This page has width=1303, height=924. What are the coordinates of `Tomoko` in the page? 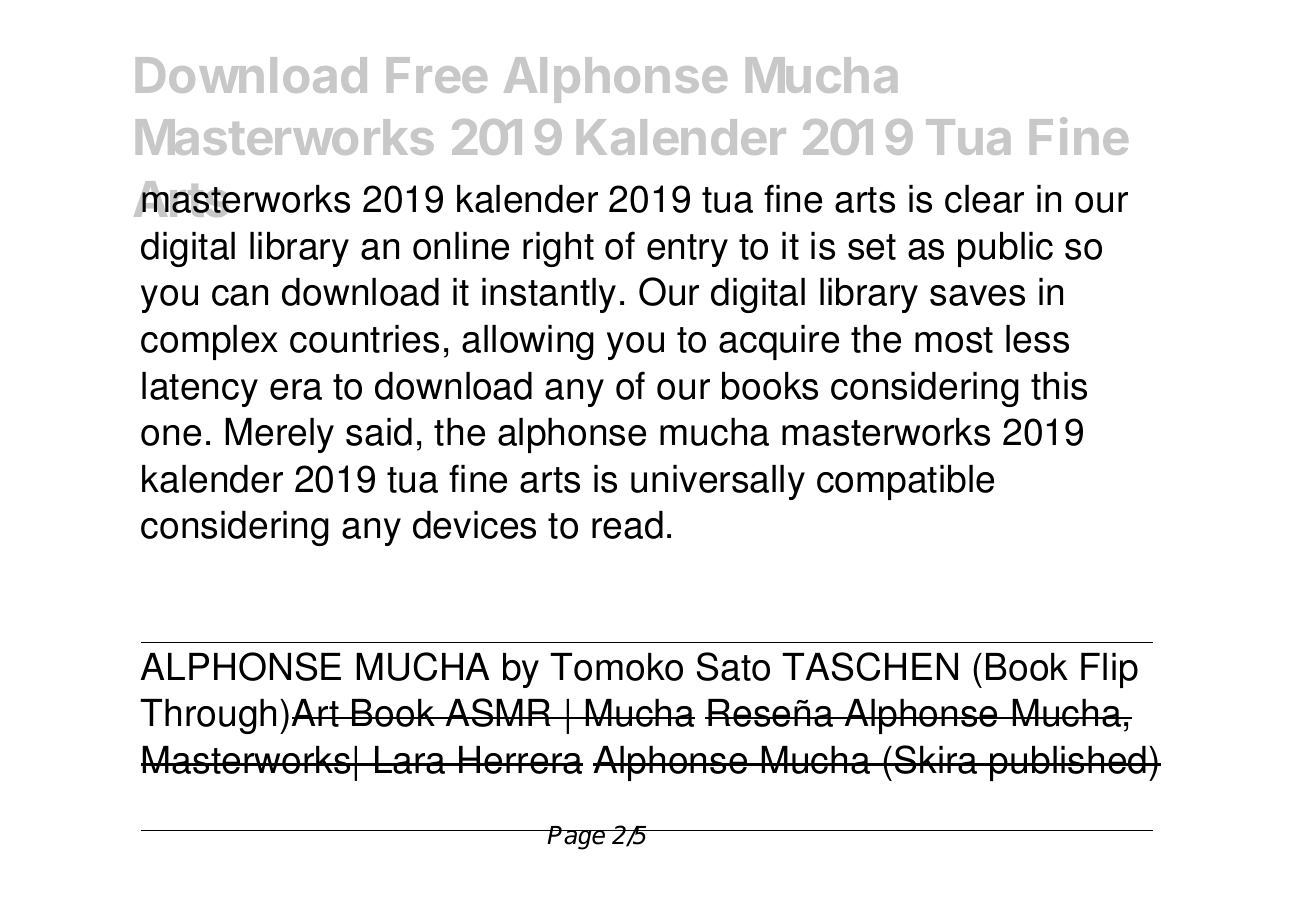 It's located at (616, 667).
